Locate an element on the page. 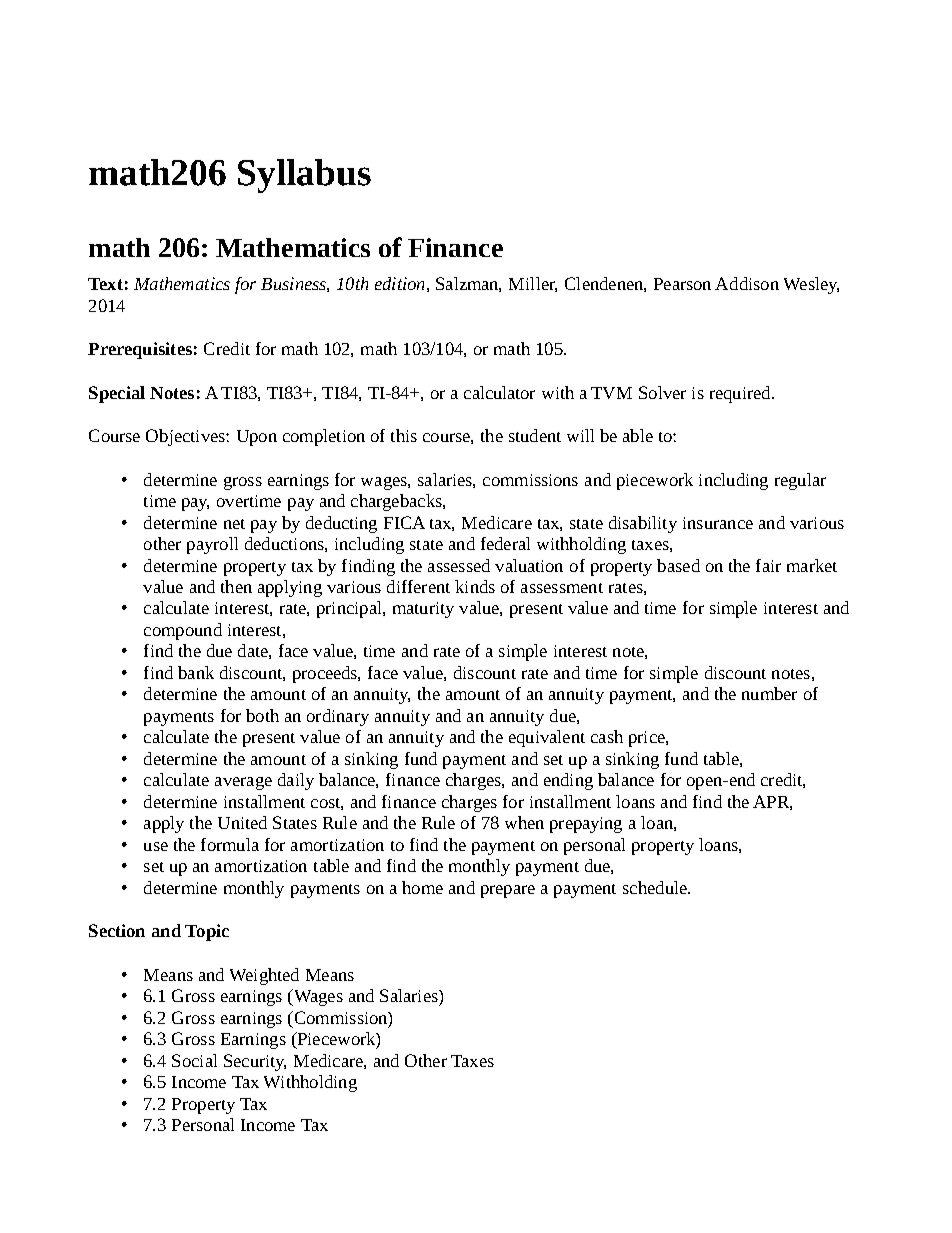  chargebacks is located at coordinates (397, 502).
